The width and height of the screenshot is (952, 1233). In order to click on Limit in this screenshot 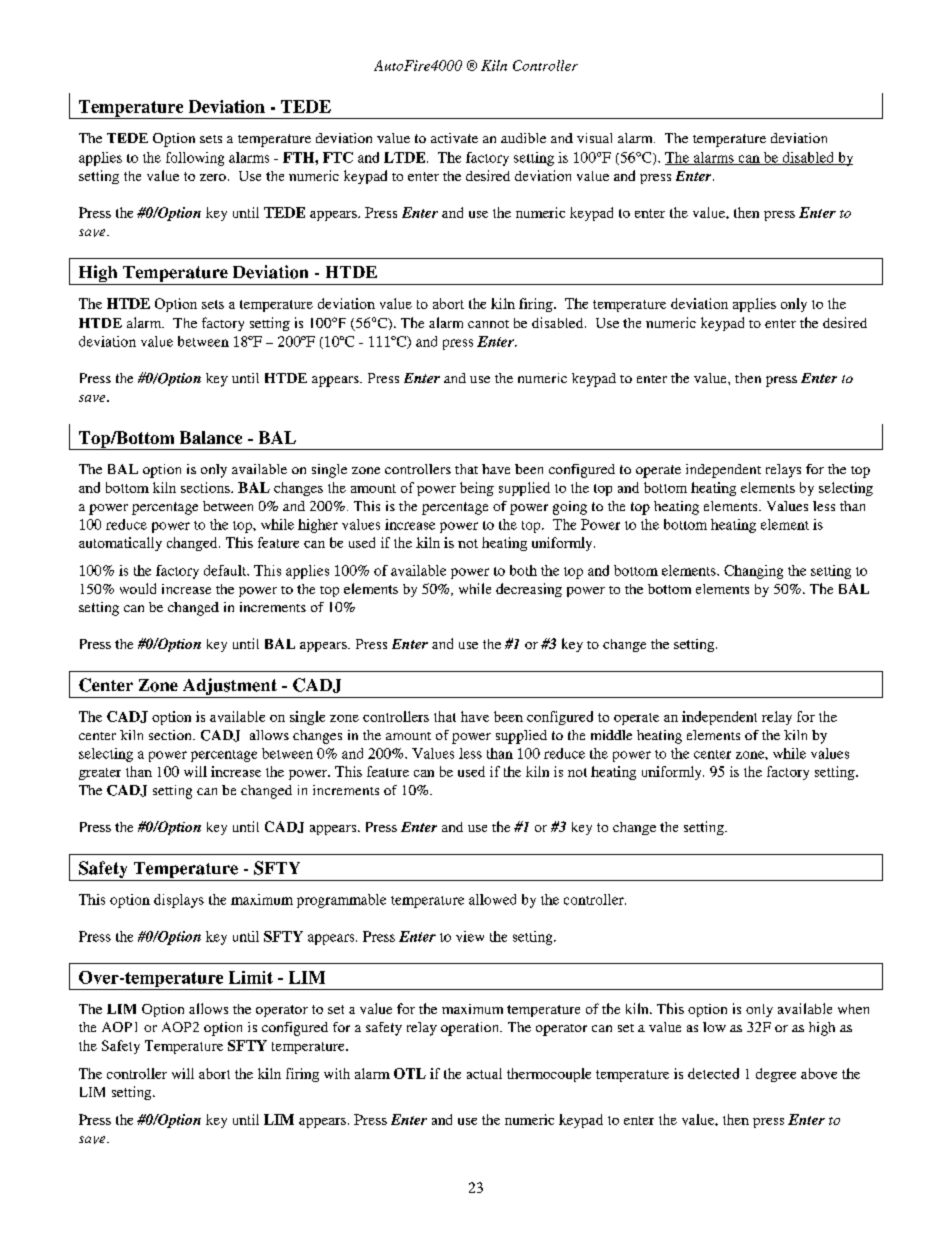, I will do `click(251, 977)`.
